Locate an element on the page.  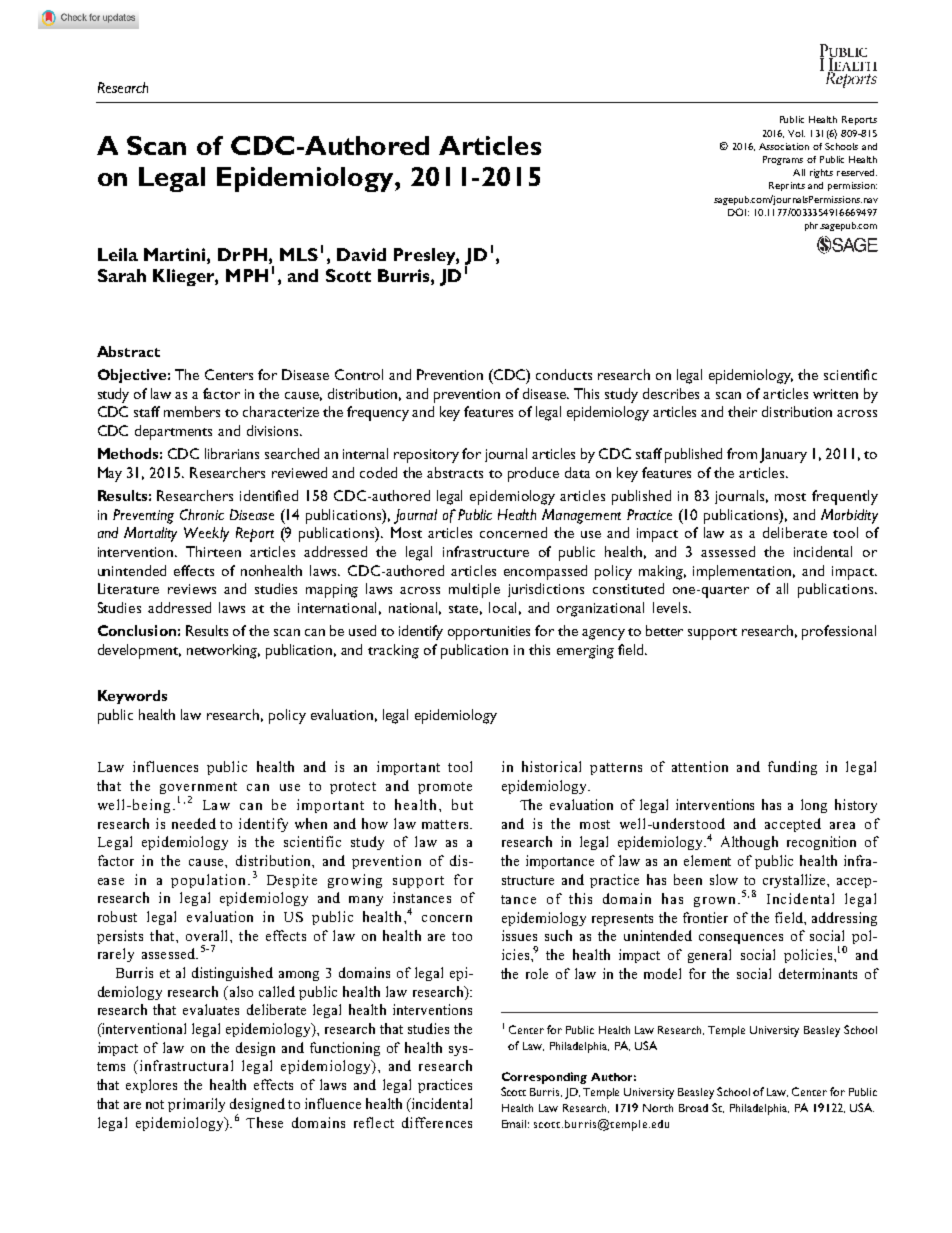
Martini is located at coordinates (176, 254).
